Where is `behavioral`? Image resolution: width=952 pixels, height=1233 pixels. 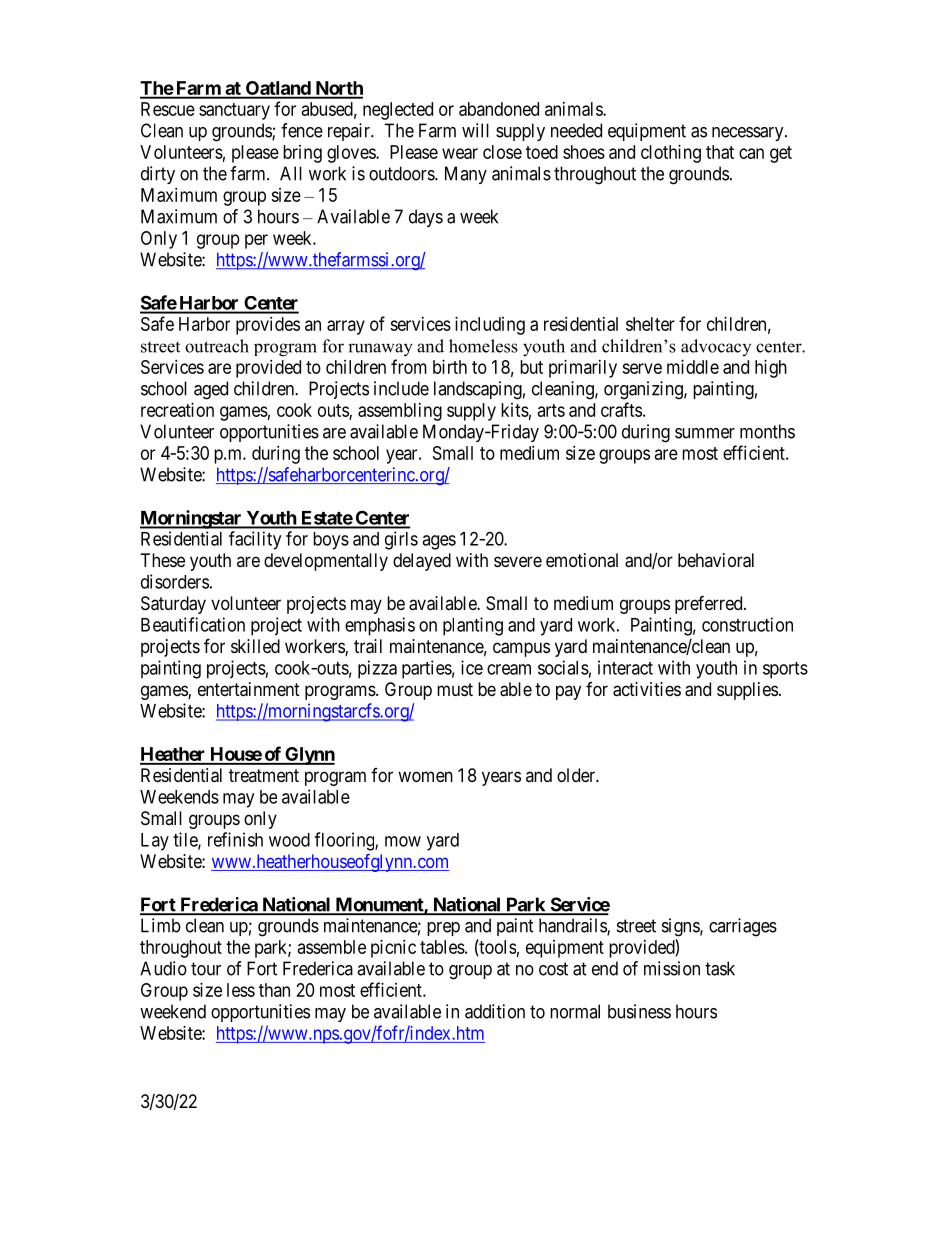
behavioral is located at coordinates (716, 560).
